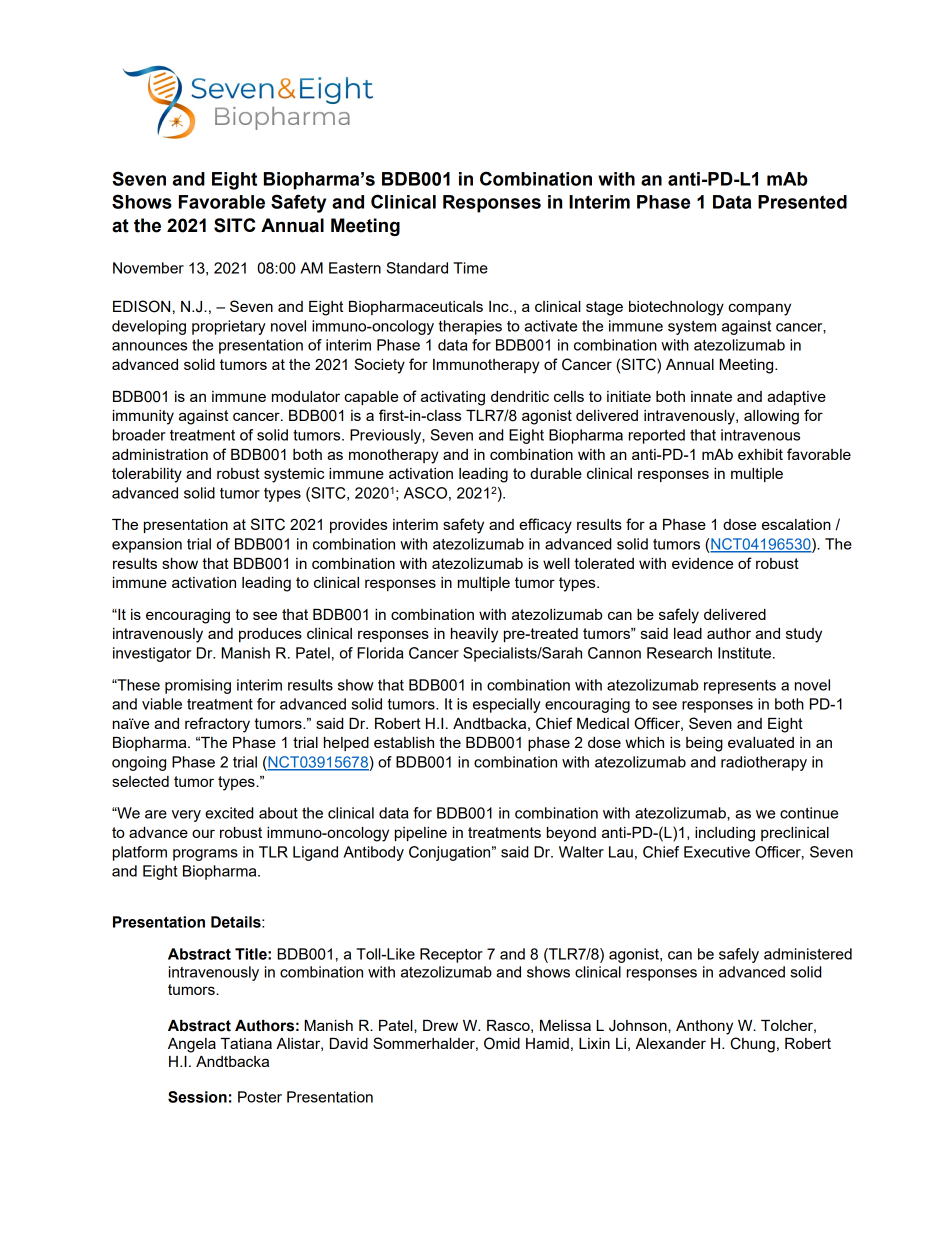 The height and width of the screenshot is (1233, 952). Describe the element at coordinates (470, 268) in the screenshot. I see `Time` at that location.
